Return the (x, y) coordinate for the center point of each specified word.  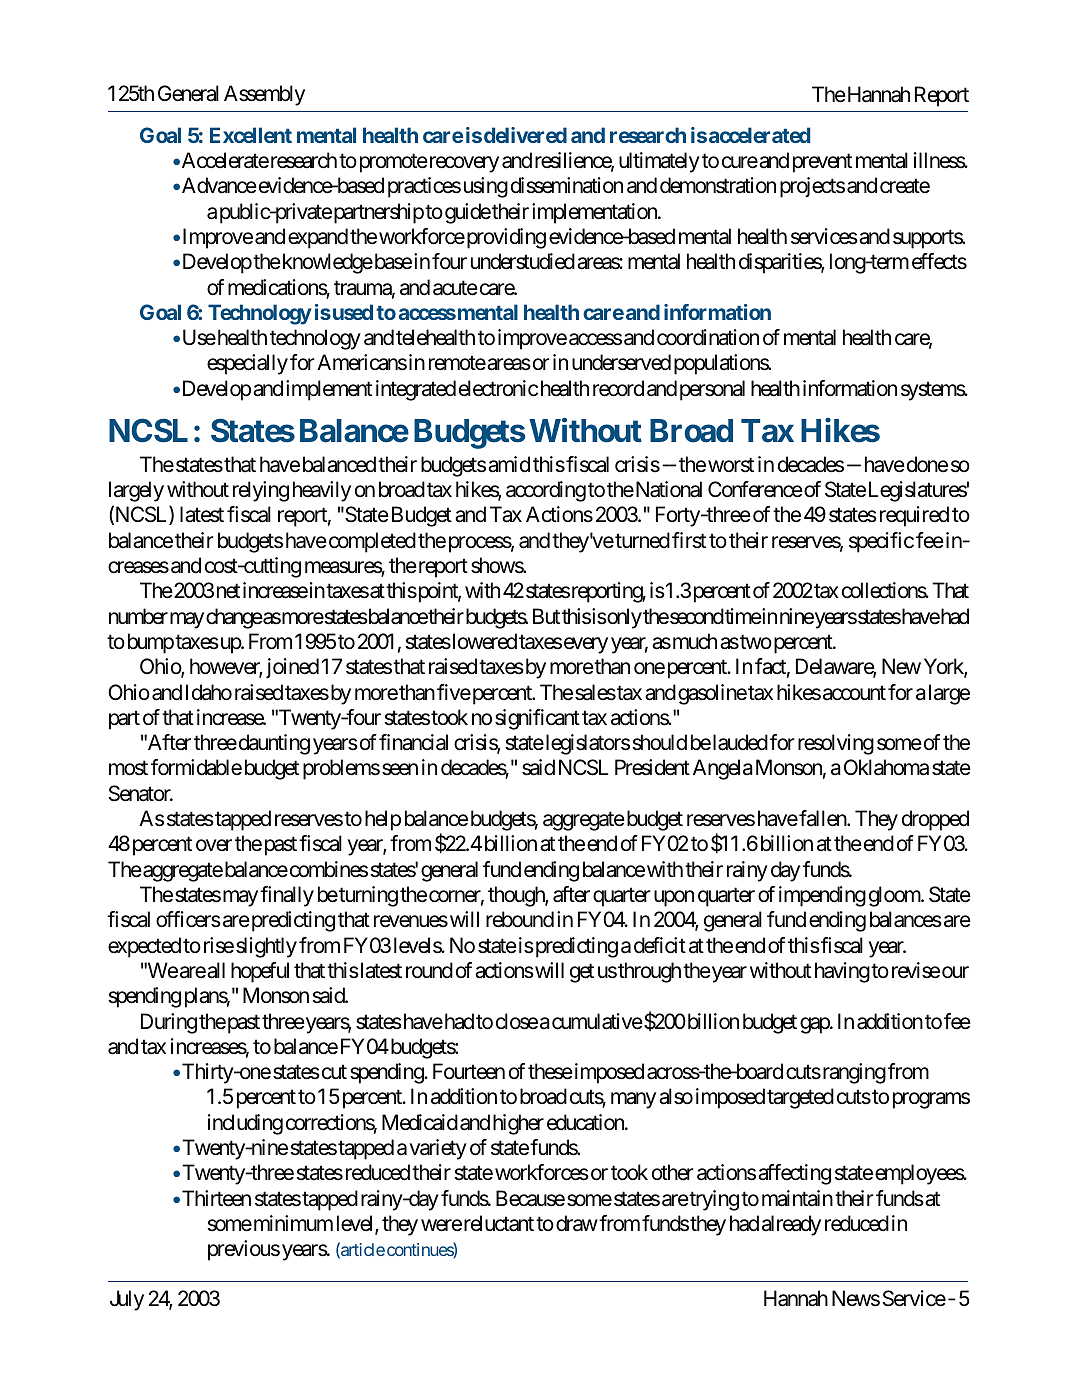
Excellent (251, 135)
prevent (822, 163)
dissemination (567, 185)
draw (577, 1223)
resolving (836, 744)
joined (292, 668)
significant (537, 719)
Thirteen (216, 1198)
